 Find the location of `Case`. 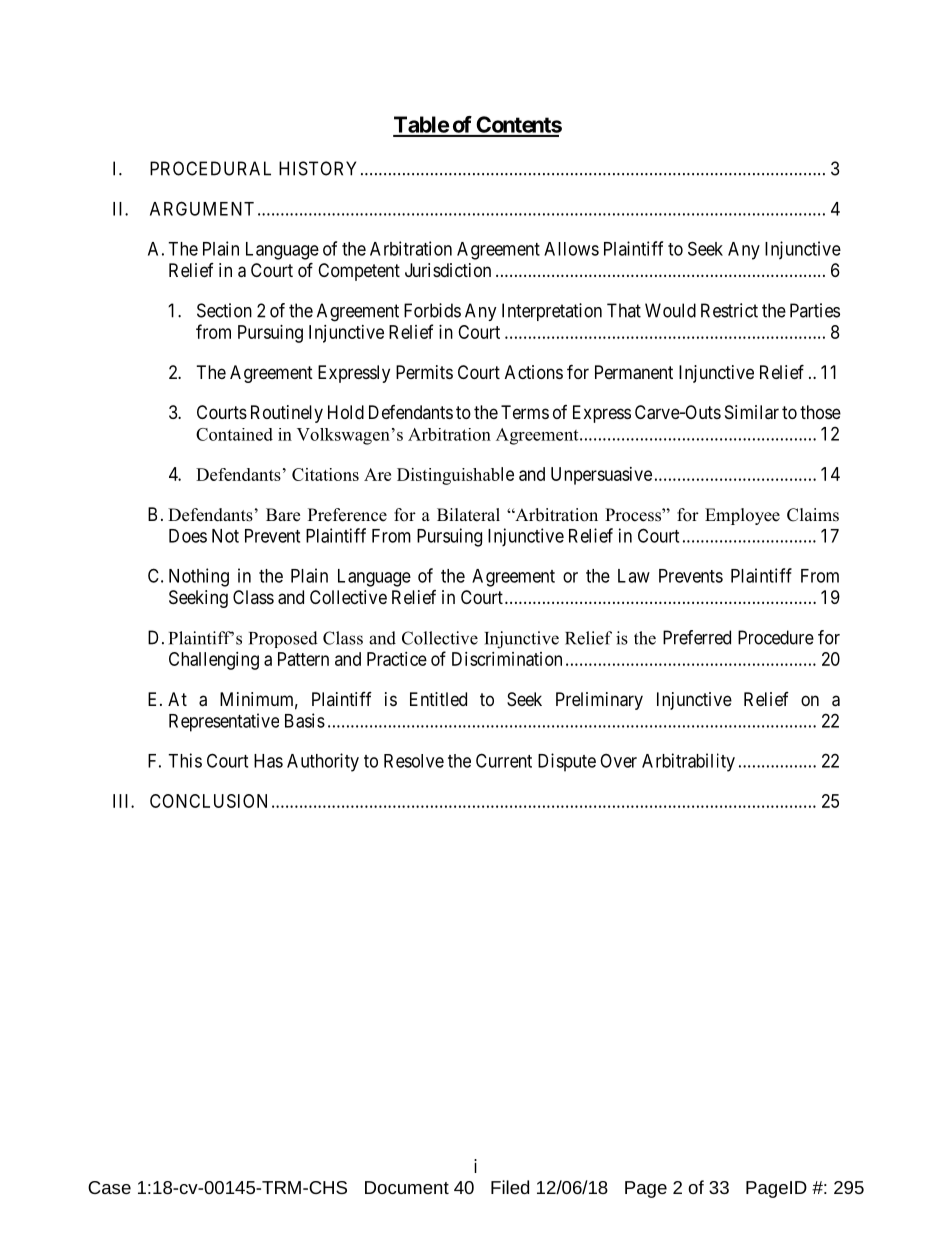

Case is located at coordinates (109, 1187).
